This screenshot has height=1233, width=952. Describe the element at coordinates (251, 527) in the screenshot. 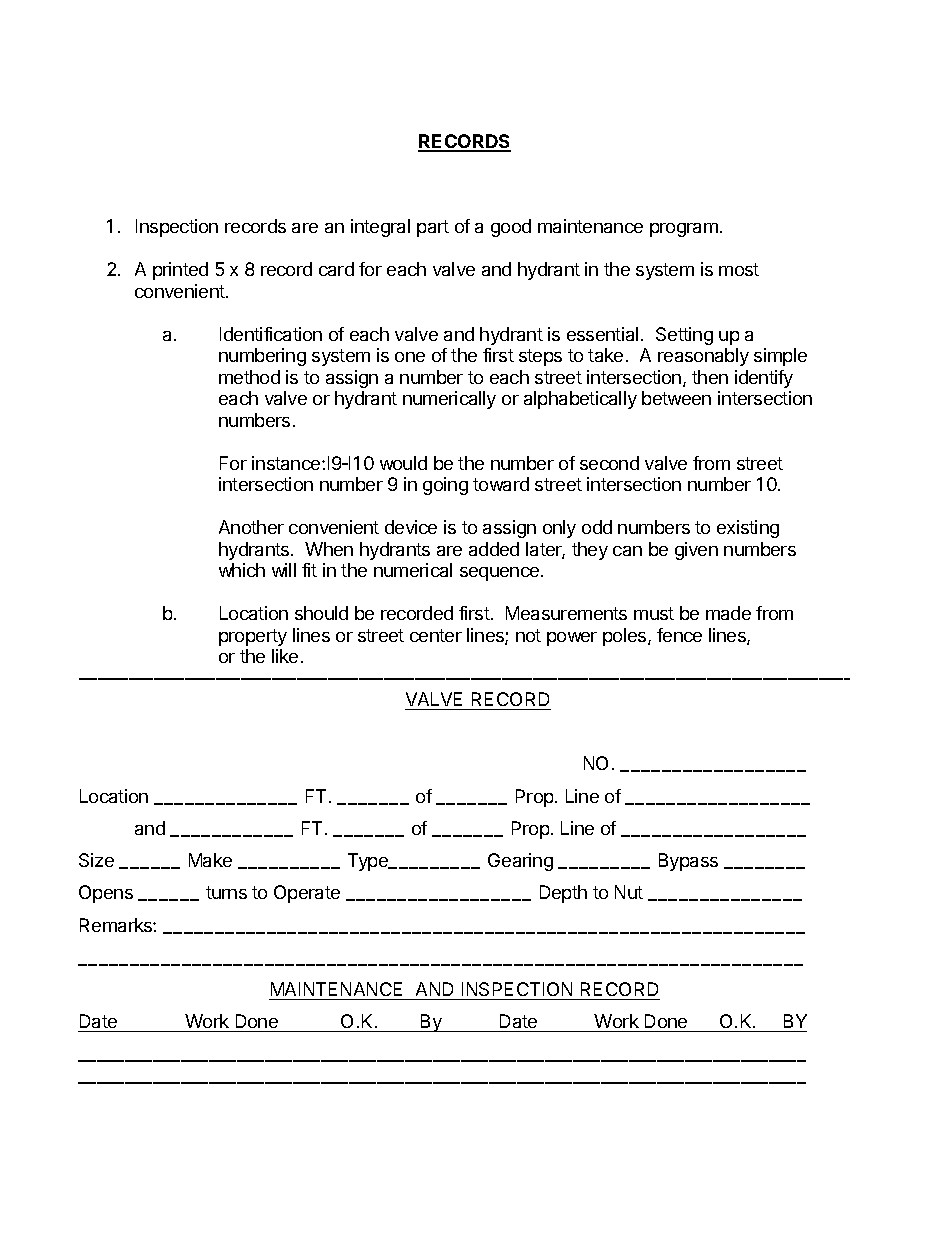

I see `Another` at that location.
